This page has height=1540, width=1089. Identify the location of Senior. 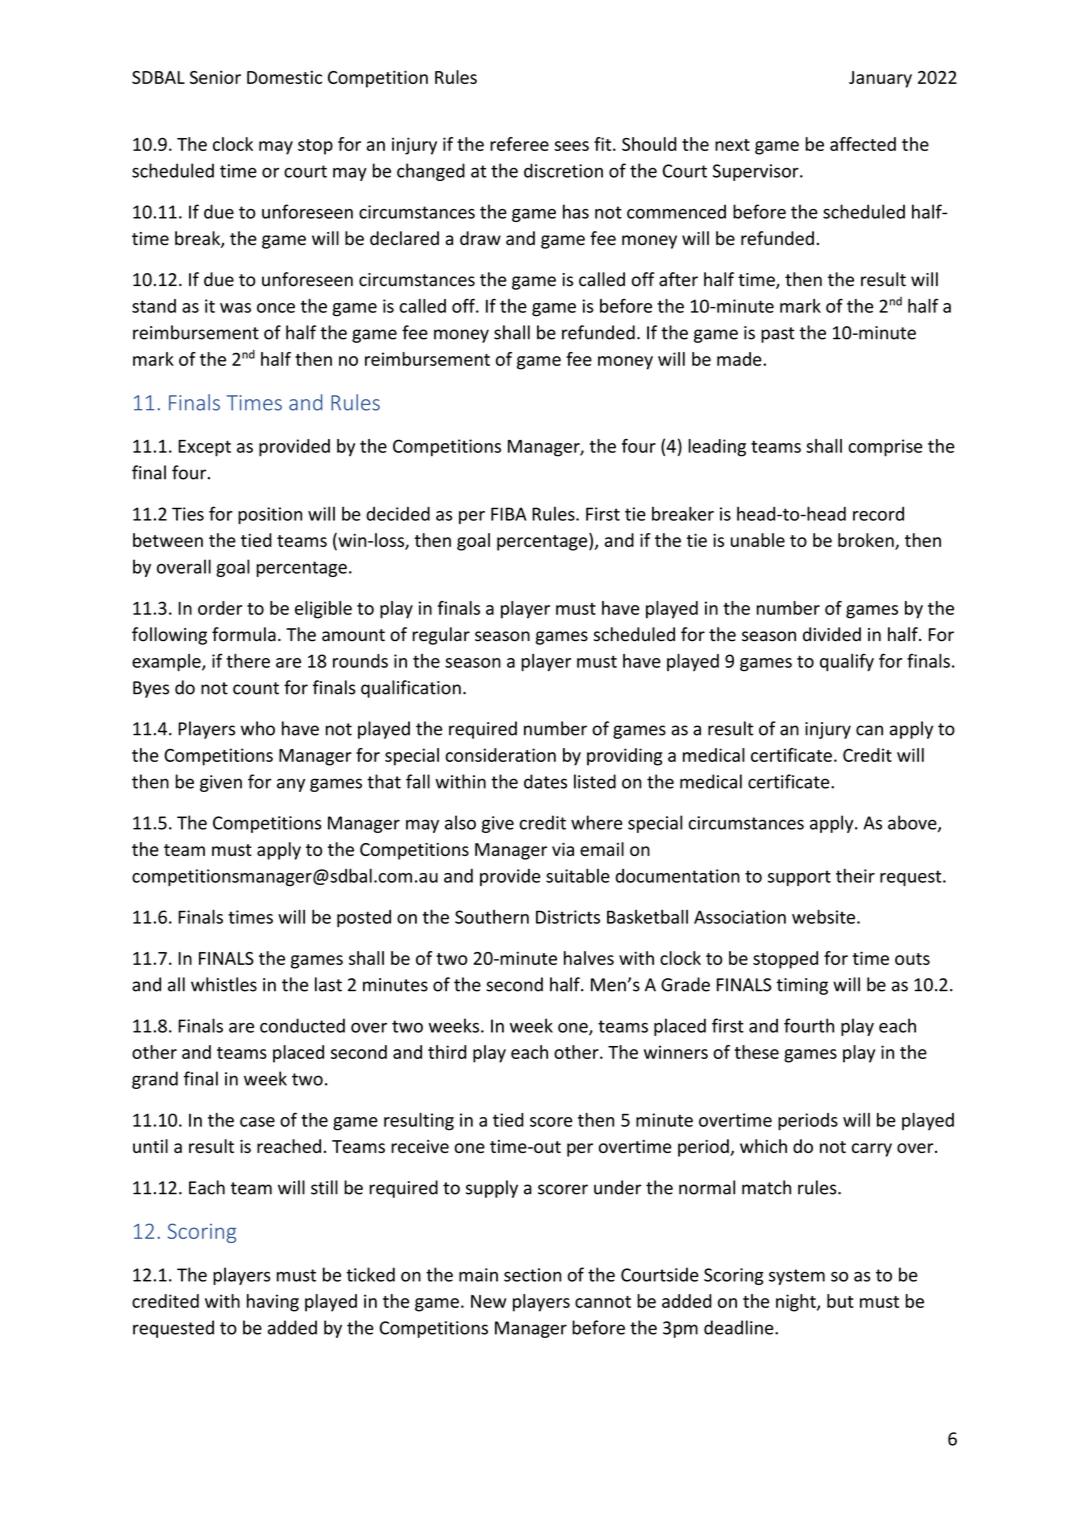
(215, 77).
